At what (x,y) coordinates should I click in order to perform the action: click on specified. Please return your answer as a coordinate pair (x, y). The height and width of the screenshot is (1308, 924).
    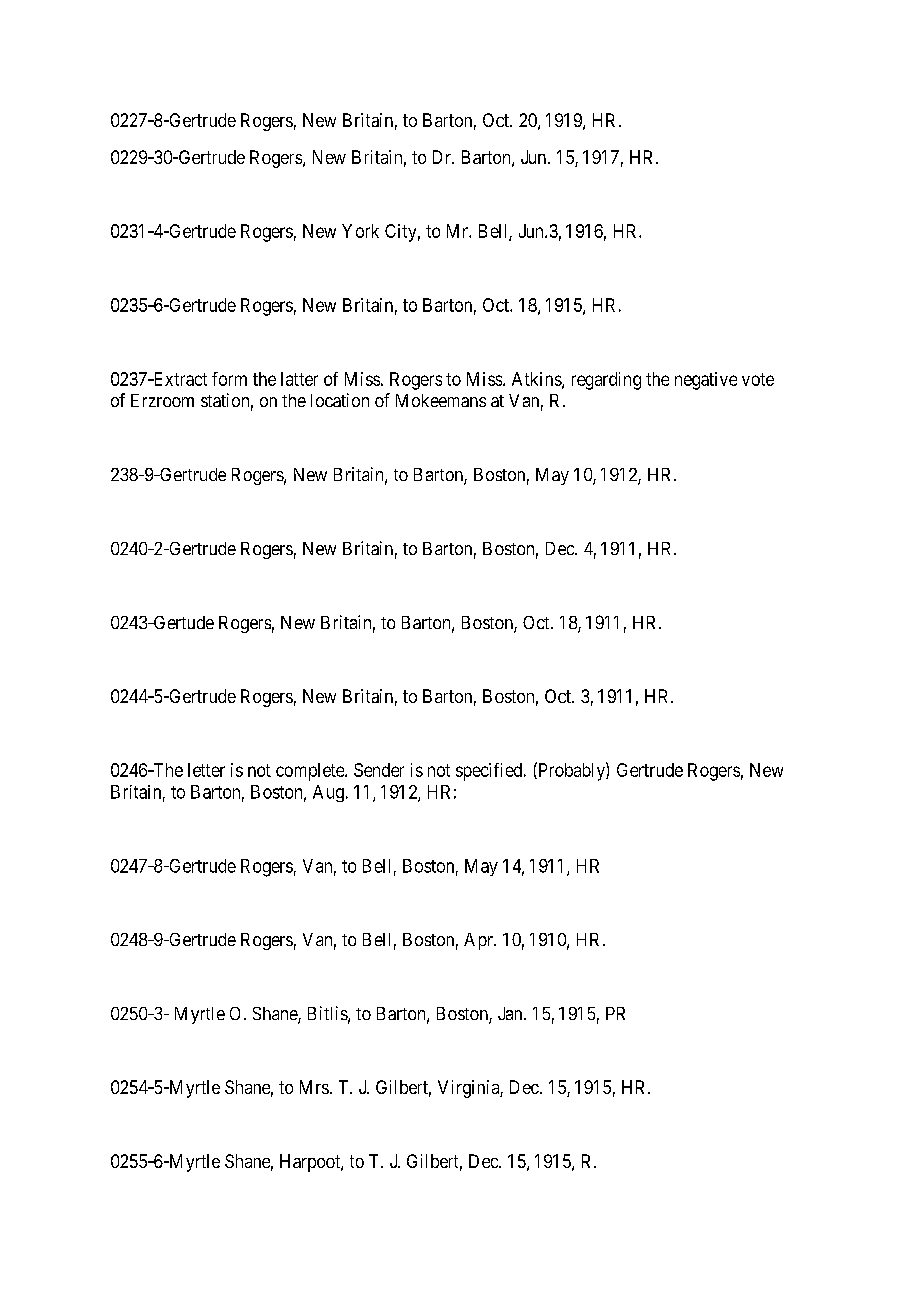
    Looking at the image, I should click on (490, 772).
